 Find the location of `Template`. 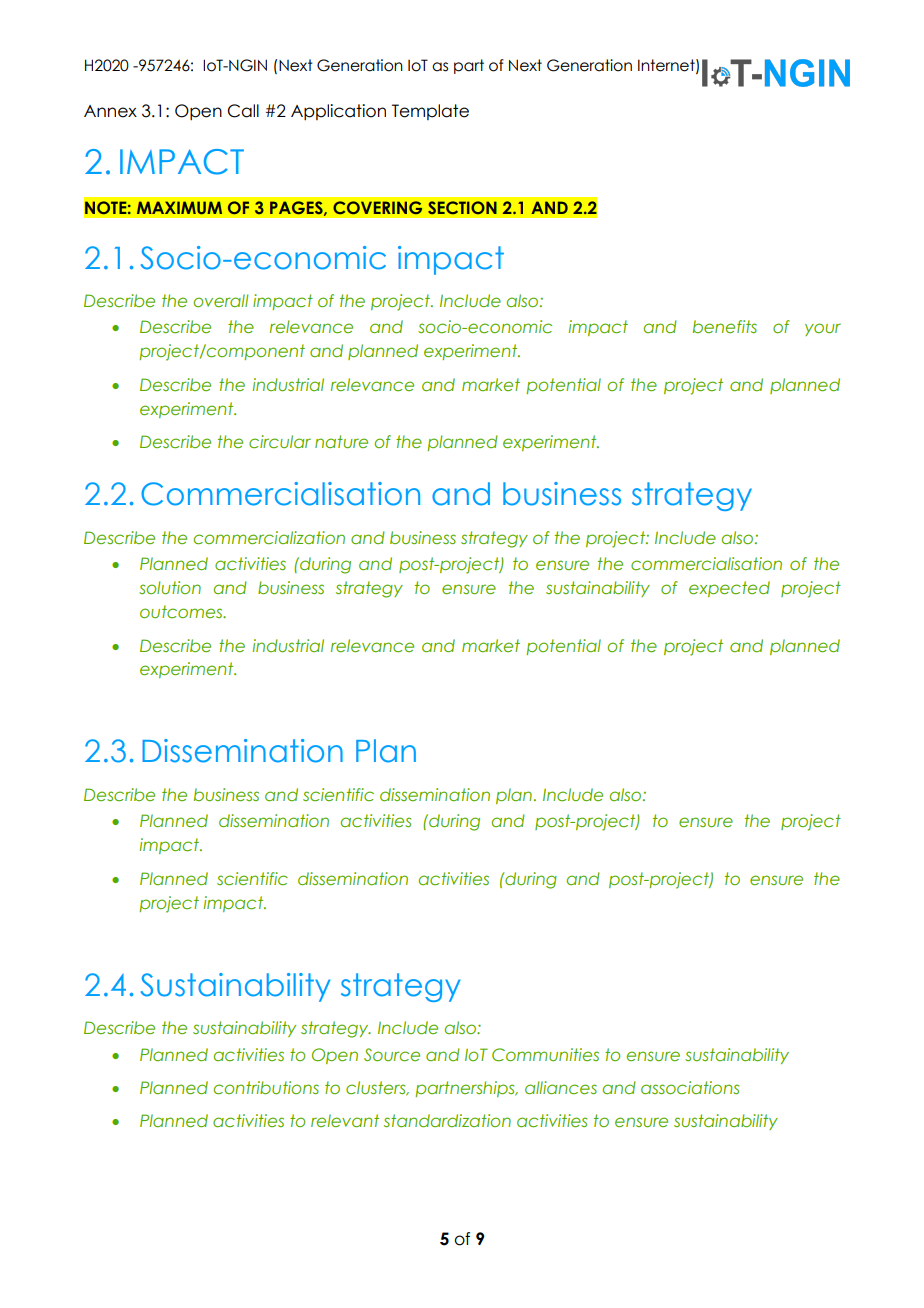

Template is located at coordinates (430, 112).
